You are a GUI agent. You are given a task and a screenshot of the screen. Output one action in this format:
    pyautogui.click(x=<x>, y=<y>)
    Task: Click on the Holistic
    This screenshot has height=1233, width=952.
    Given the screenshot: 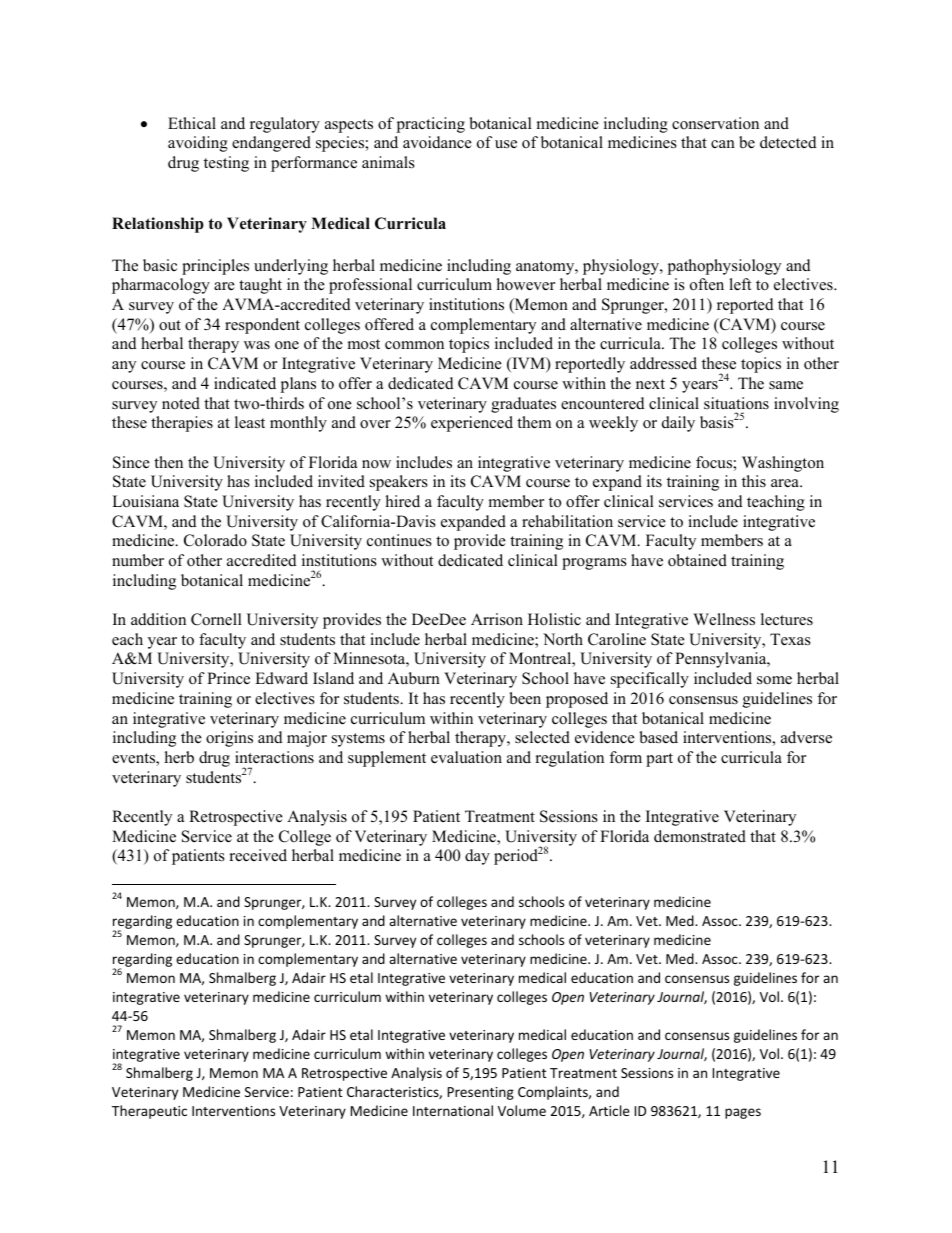 What is the action you would take?
    pyautogui.click(x=554, y=619)
